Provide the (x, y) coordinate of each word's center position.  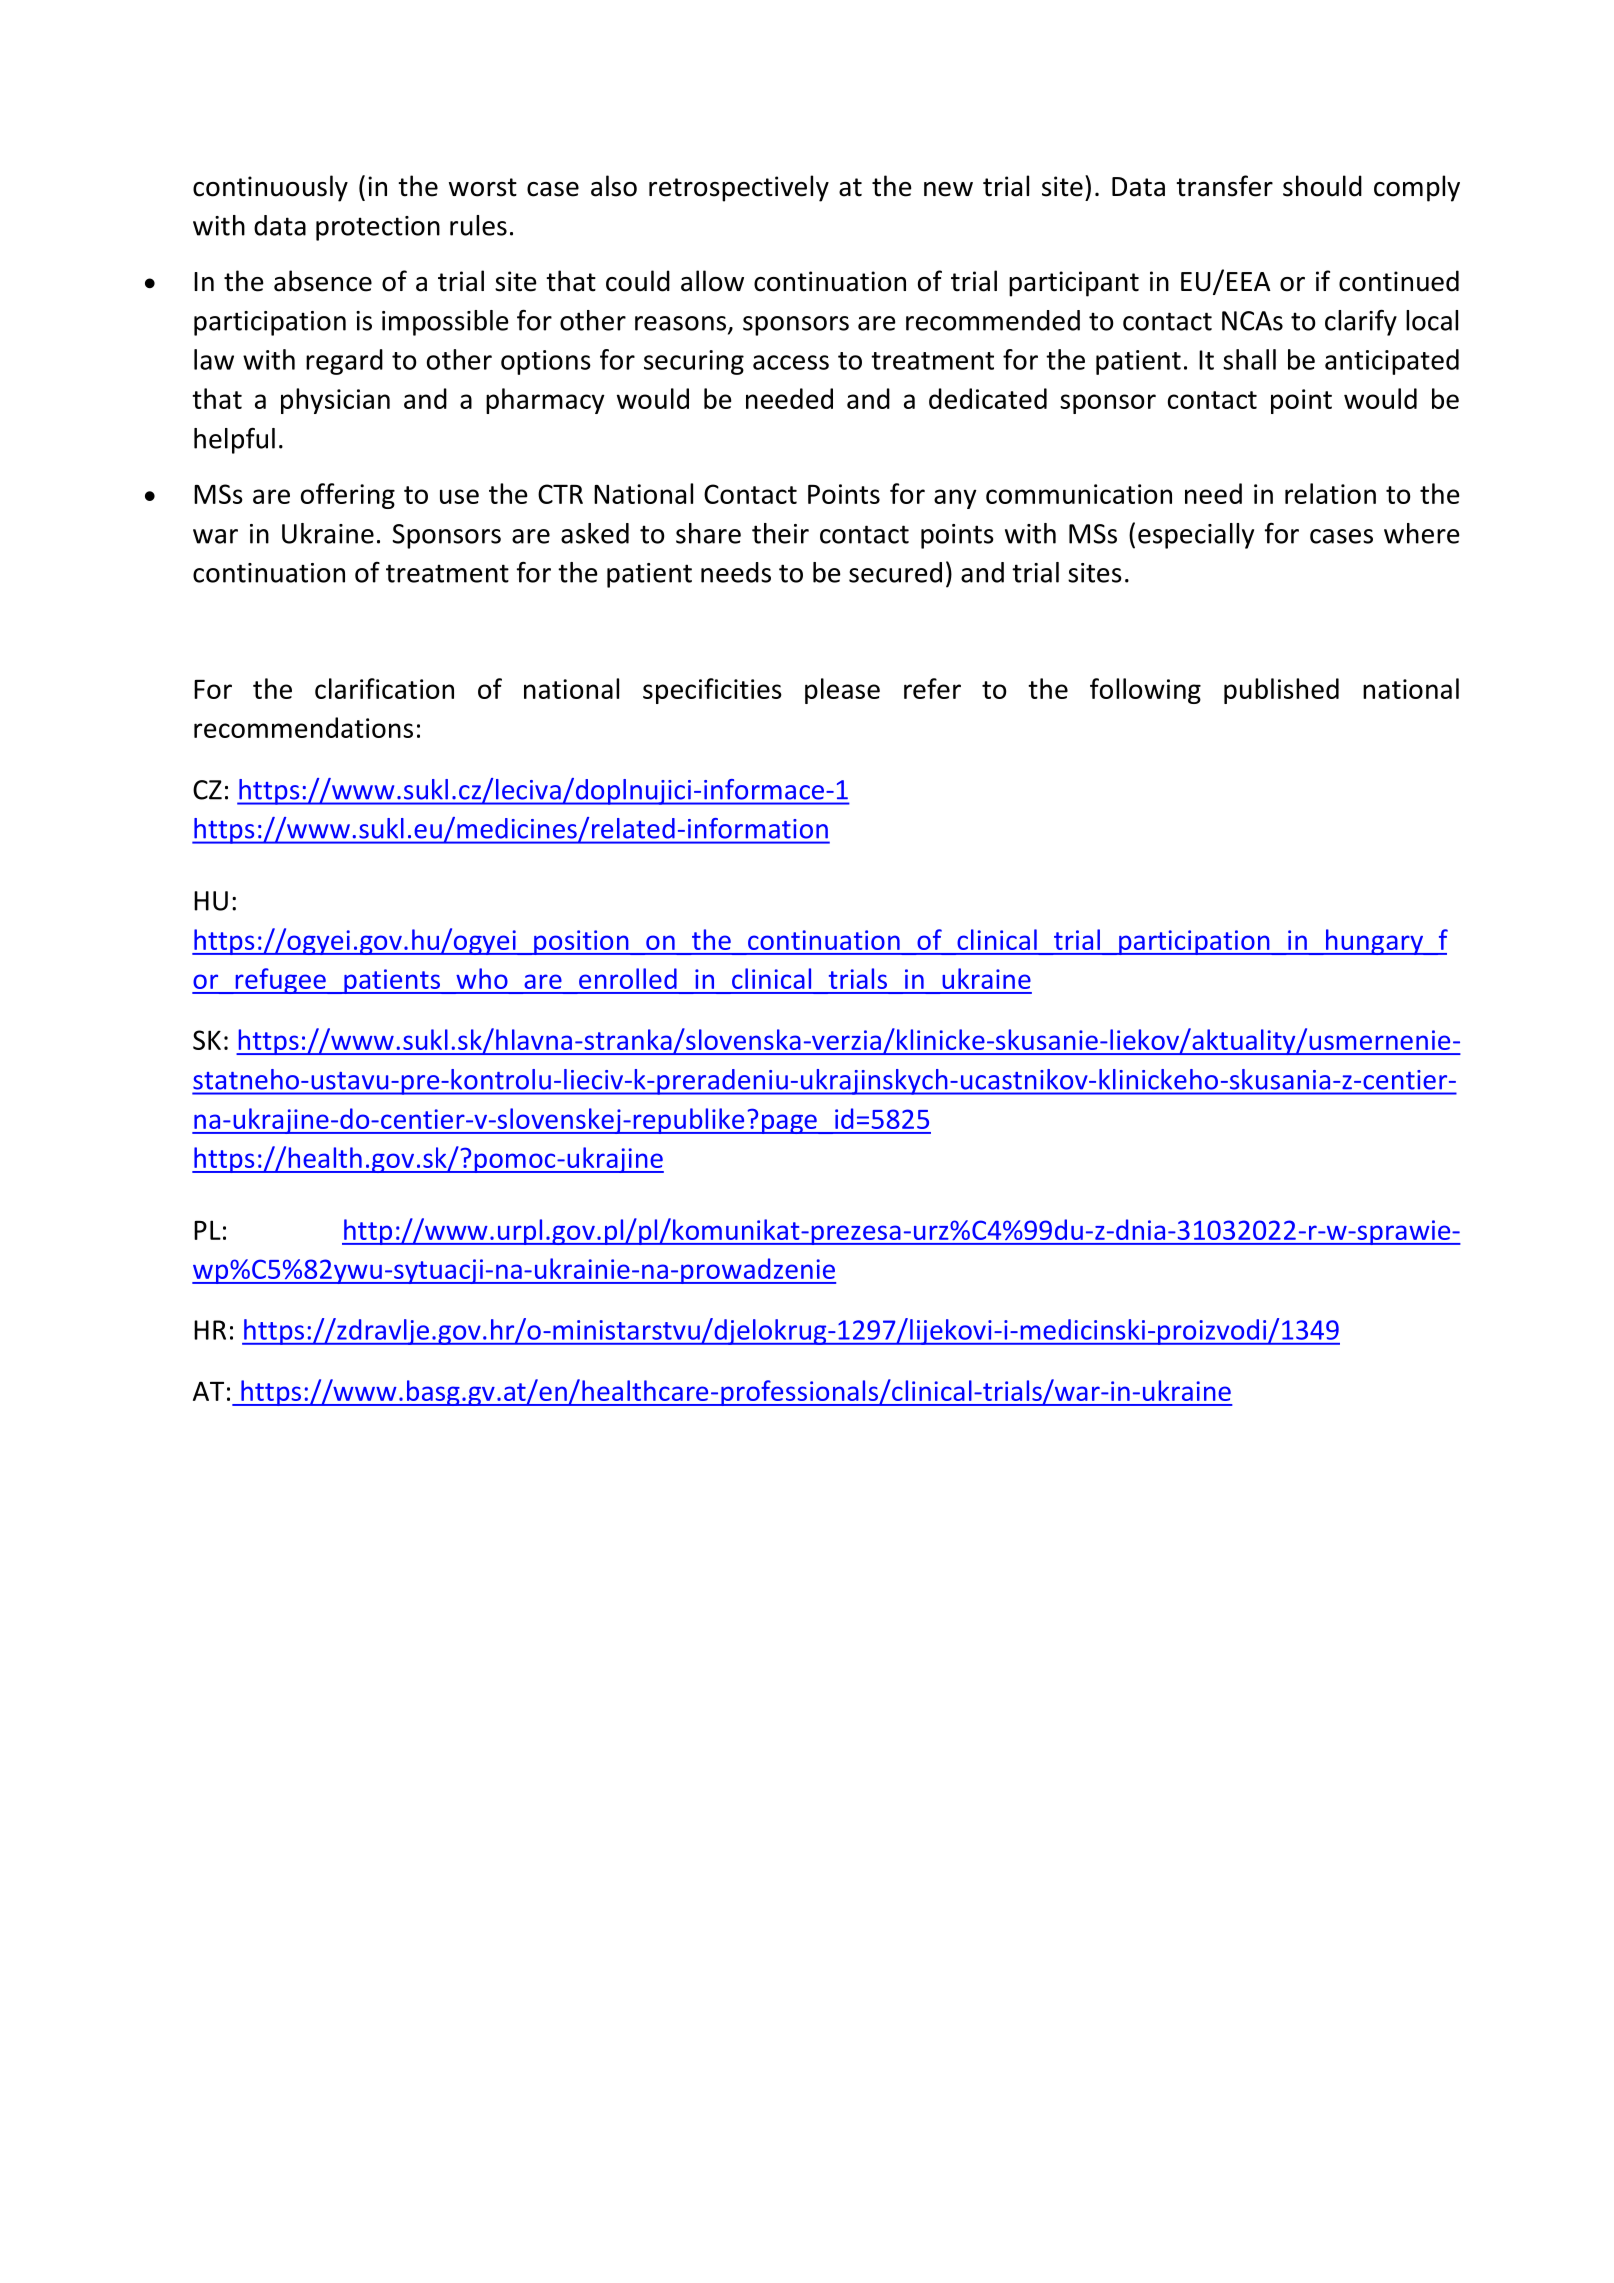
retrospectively (739, 188)
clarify (1361, 322)
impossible (445, 323)
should (1322, 186)
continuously (270, 188)
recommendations (303, 727)
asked (595, 533)
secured (895, 572)
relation (1330, 493)
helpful (234, 440)
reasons (682, 324)
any (955, 499)
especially (1196, 536)
